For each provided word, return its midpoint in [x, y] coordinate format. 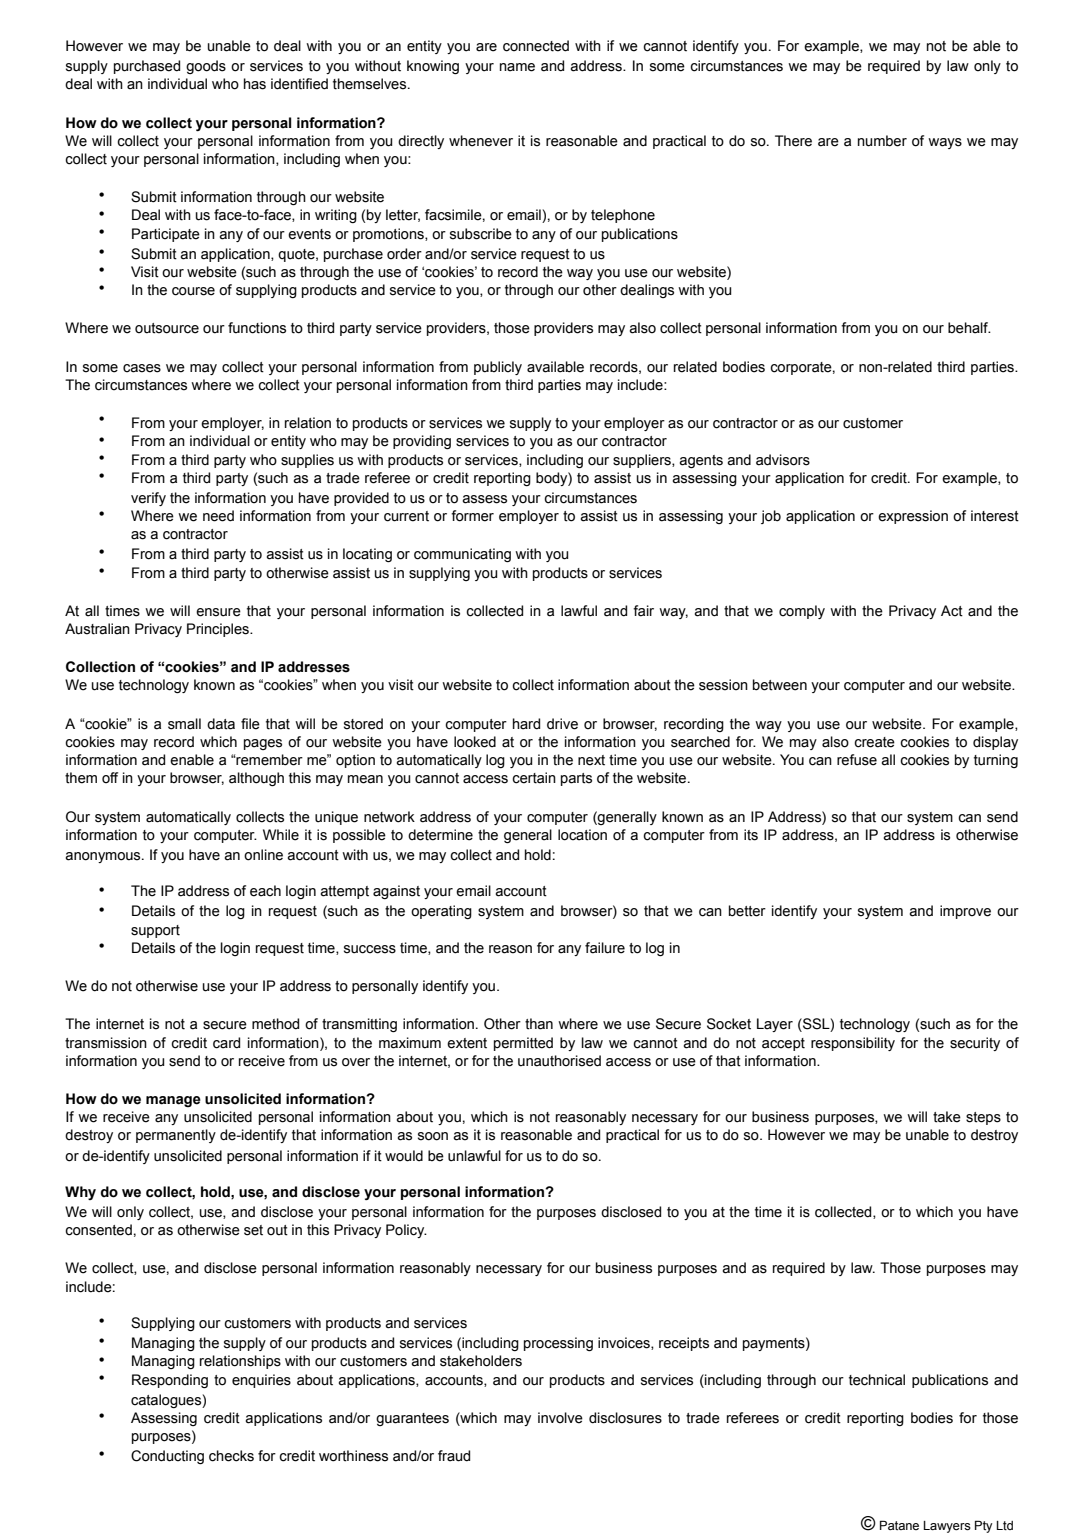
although [256, 779]
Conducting [167, 1457]
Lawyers [947, 1527]
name [517, 67]
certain [534, 778]
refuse [857, 760]
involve [560, 1418]
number [882, 141]
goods [206, 67]
